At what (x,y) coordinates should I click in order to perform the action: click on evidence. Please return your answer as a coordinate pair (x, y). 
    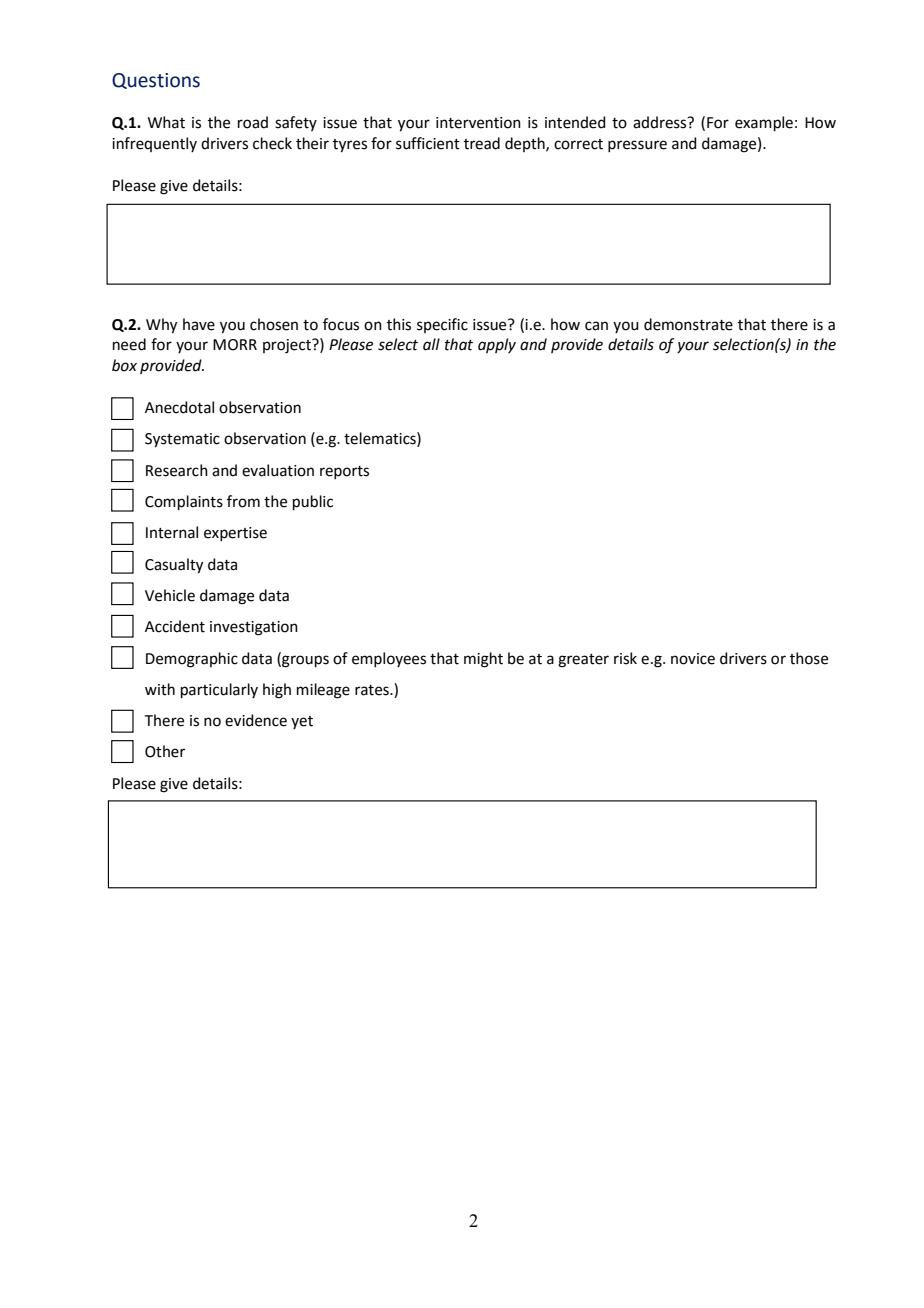
    Looking at the image, I should click on (256, 720).
